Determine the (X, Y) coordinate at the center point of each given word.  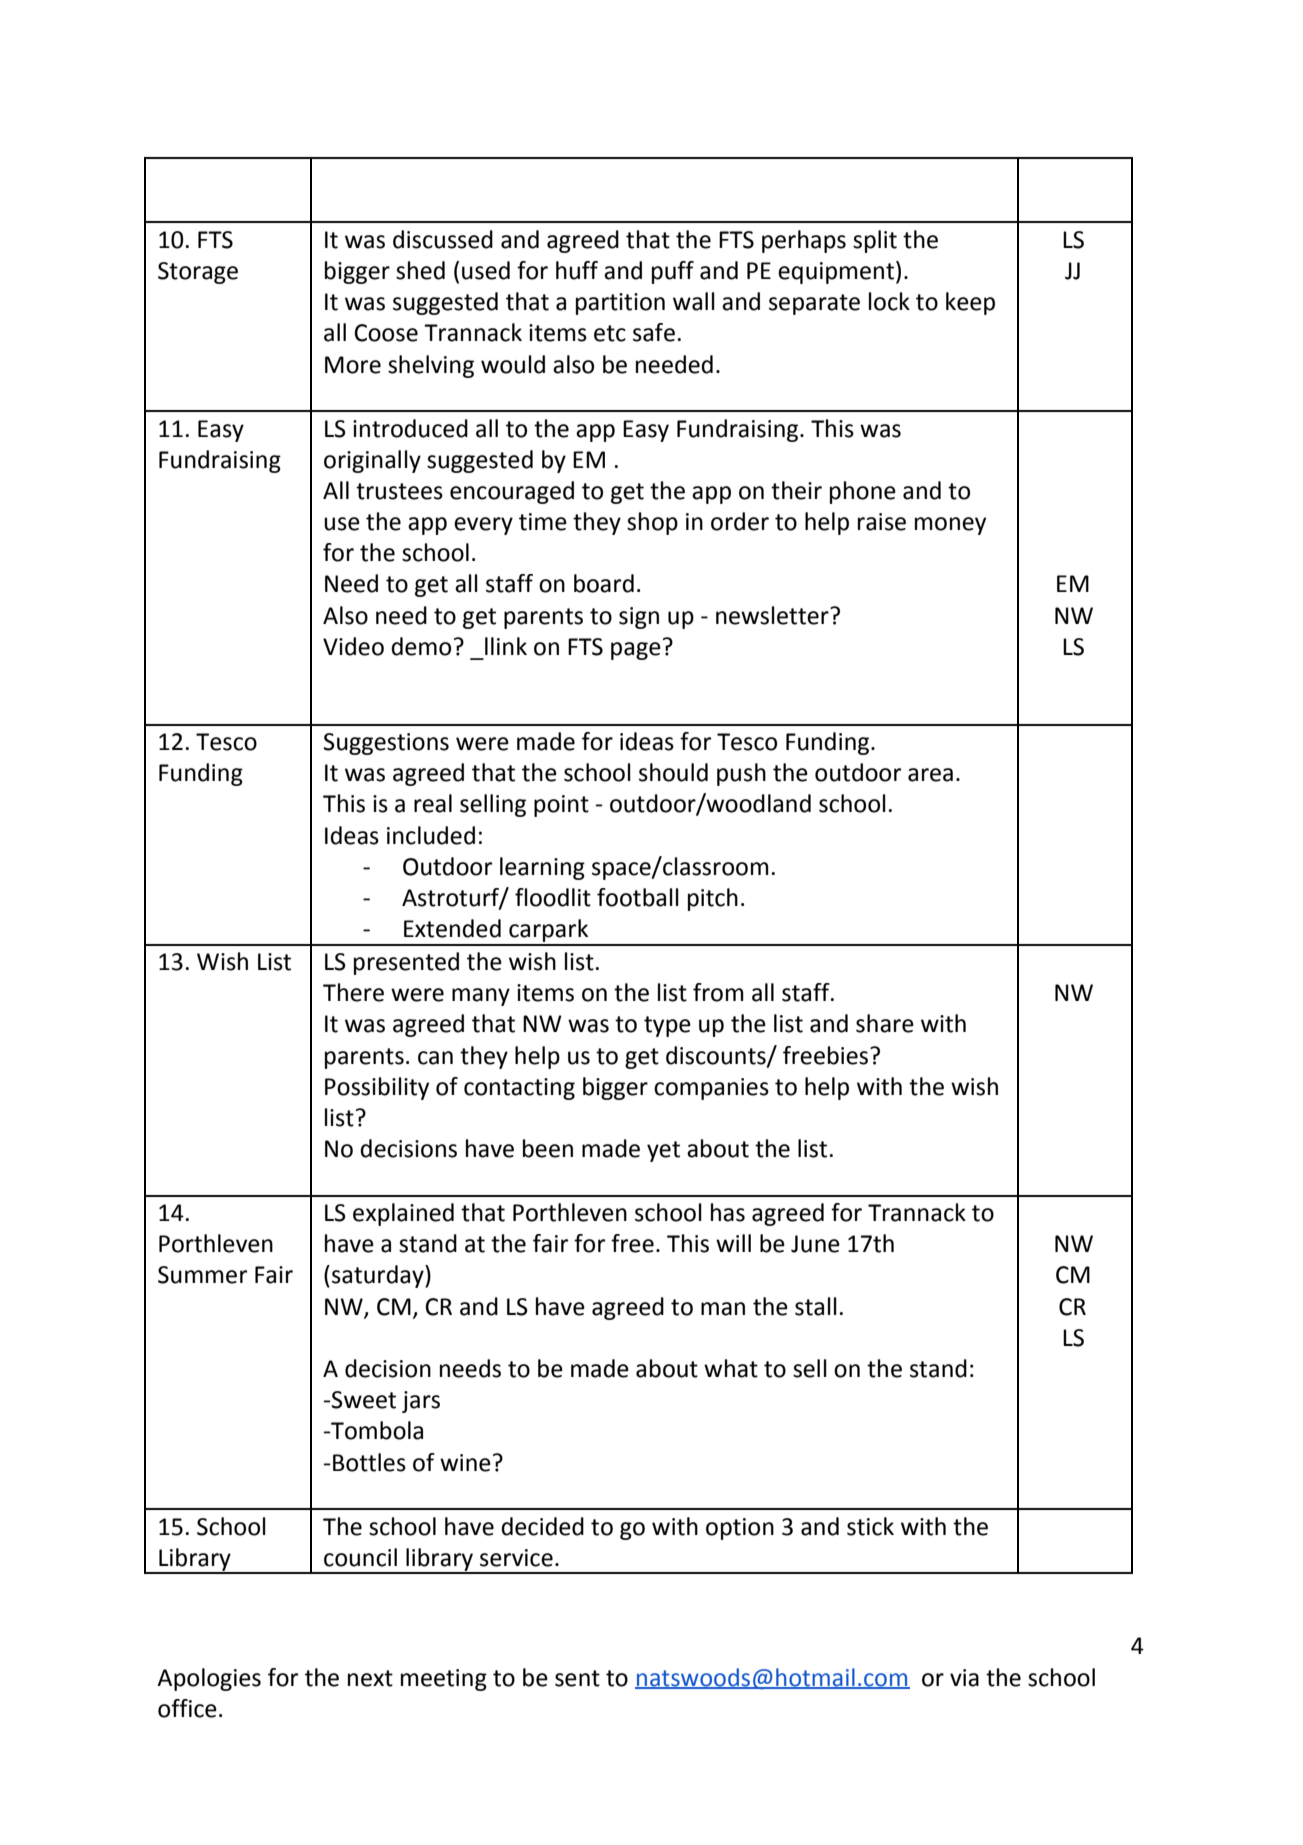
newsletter (773, 615)
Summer (202, 1275)
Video (353, 646)
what (731, 1368)
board (604, 583)
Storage (198, 273)
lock (889, 301)
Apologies (209, 1679)
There (353, 992)
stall (816, 1306)
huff (577, 270)
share (885, 1023)
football (638, 897)
